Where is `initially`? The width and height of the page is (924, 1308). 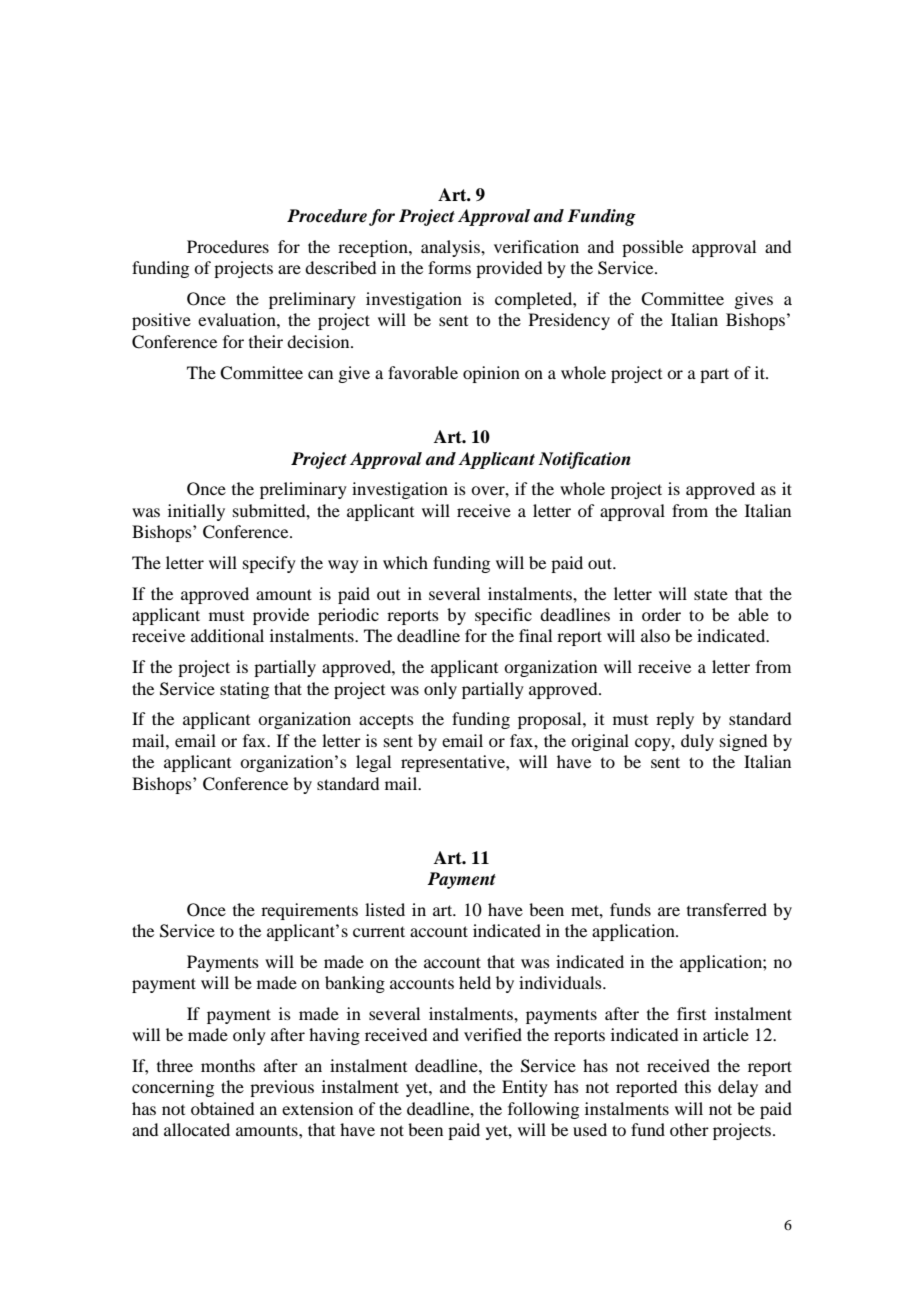
initially is located at coordinates (196, 512).
